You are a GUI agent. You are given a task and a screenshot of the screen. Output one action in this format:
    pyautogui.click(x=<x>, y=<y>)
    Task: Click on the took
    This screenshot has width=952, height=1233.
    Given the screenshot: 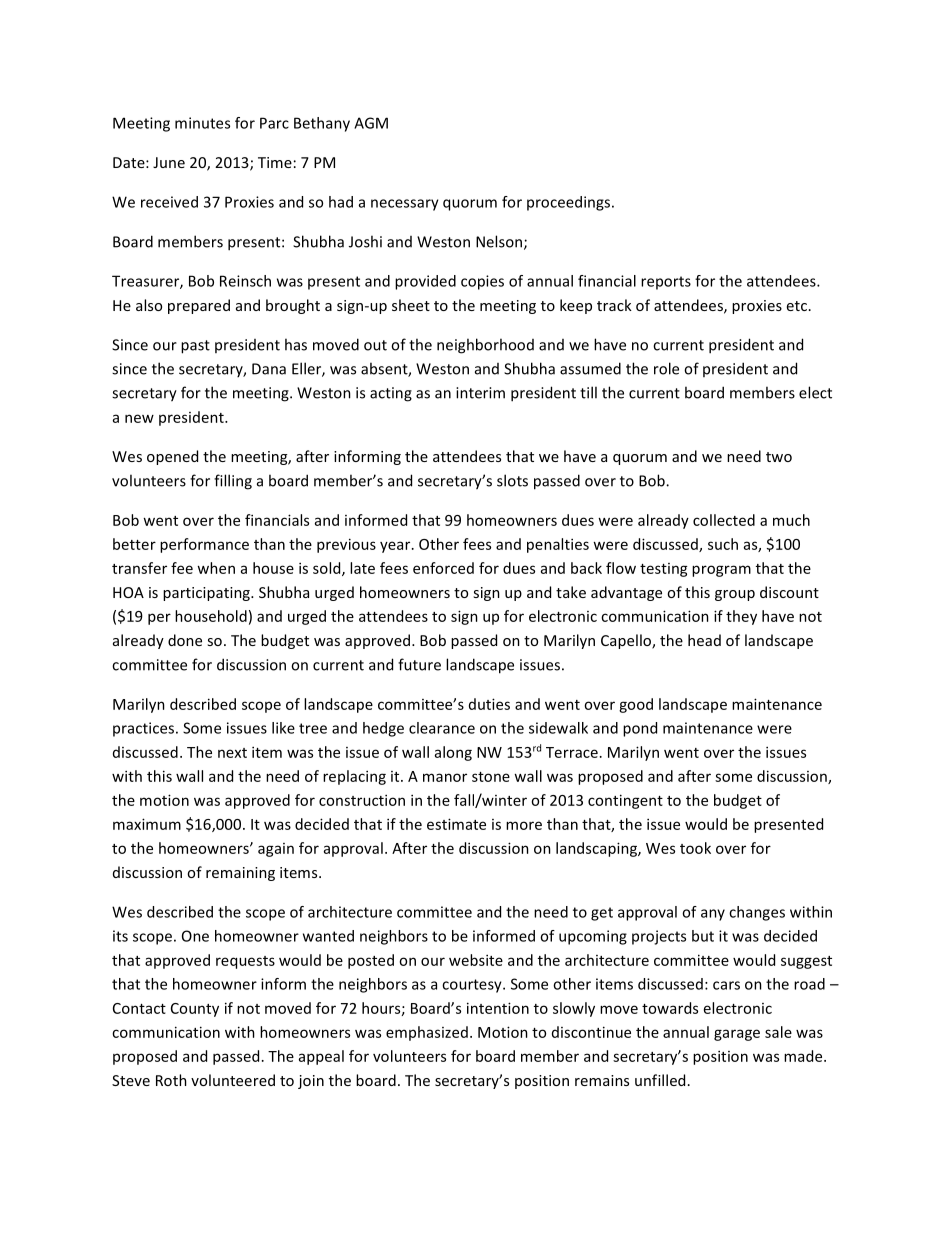 What is the action you would take?
    pyautogui.click(x=695, y=848)
